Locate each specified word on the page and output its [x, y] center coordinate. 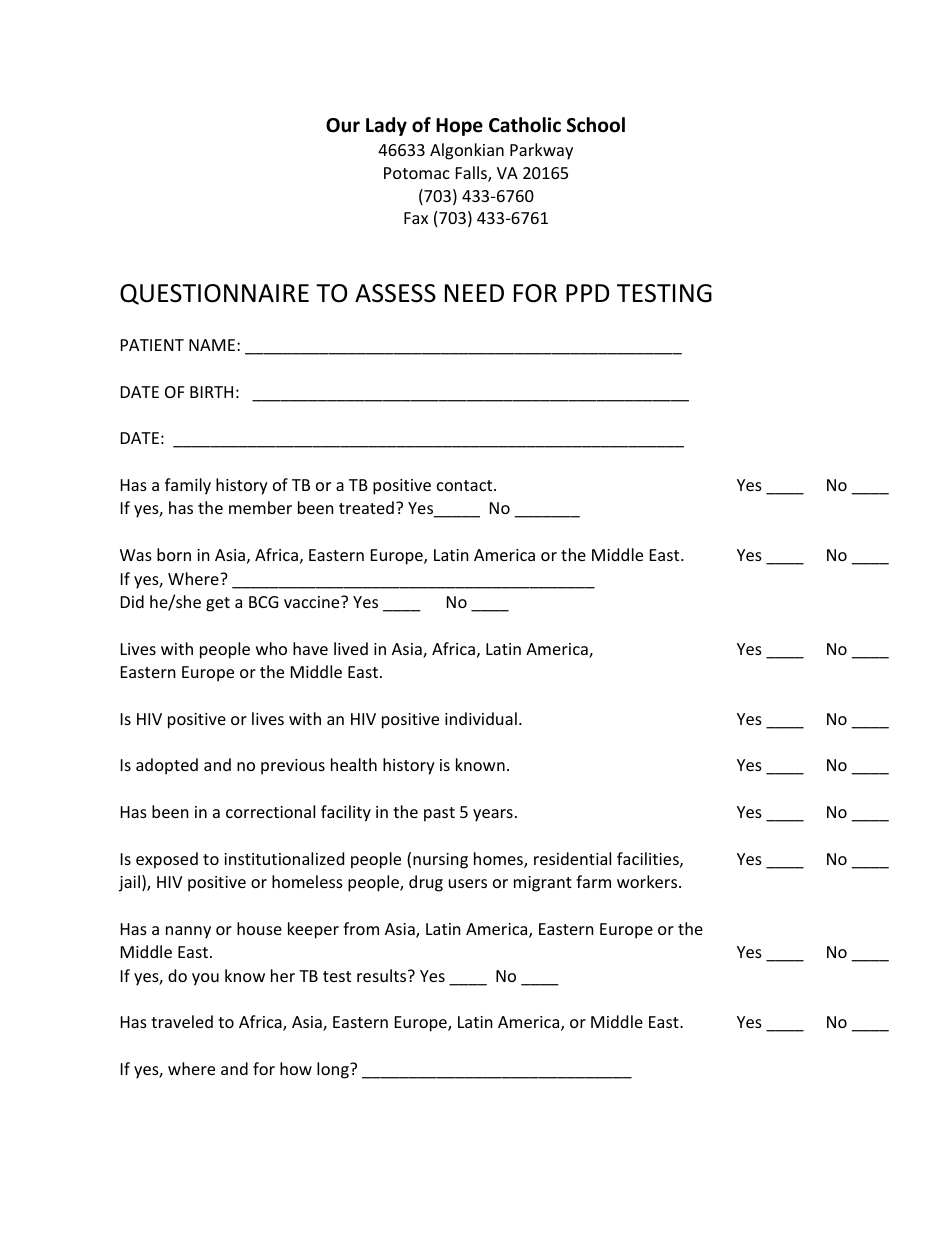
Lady [386, 126]
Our [343, 125]
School [596, 125]
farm [593, 881]
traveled [182, 1021]
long [334, 1070]
